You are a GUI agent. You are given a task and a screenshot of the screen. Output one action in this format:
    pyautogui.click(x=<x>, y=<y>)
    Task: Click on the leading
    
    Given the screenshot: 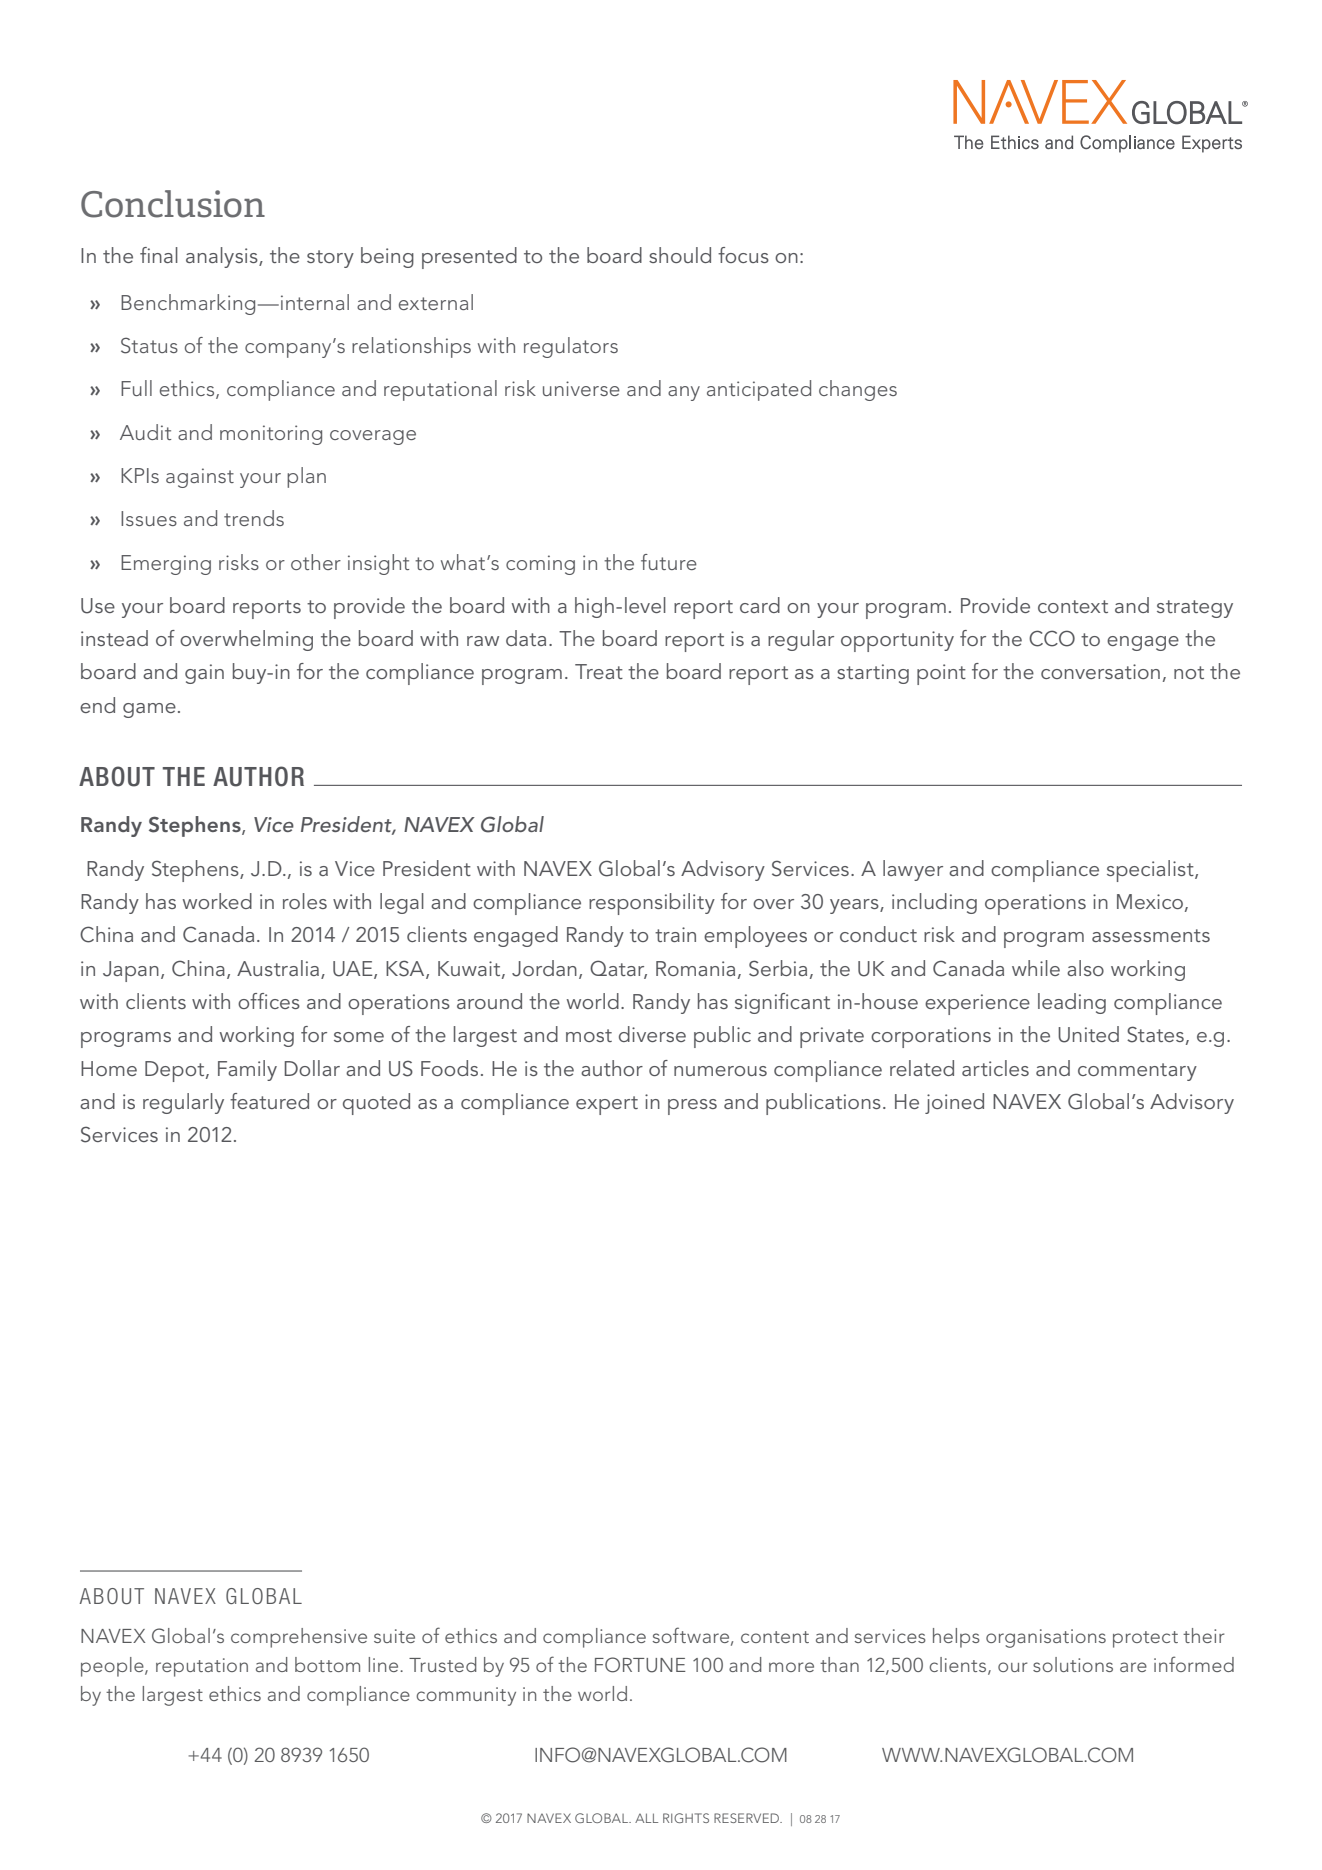 What is the action you would take?
    pyautogui.click(x=1072, y=1003)
